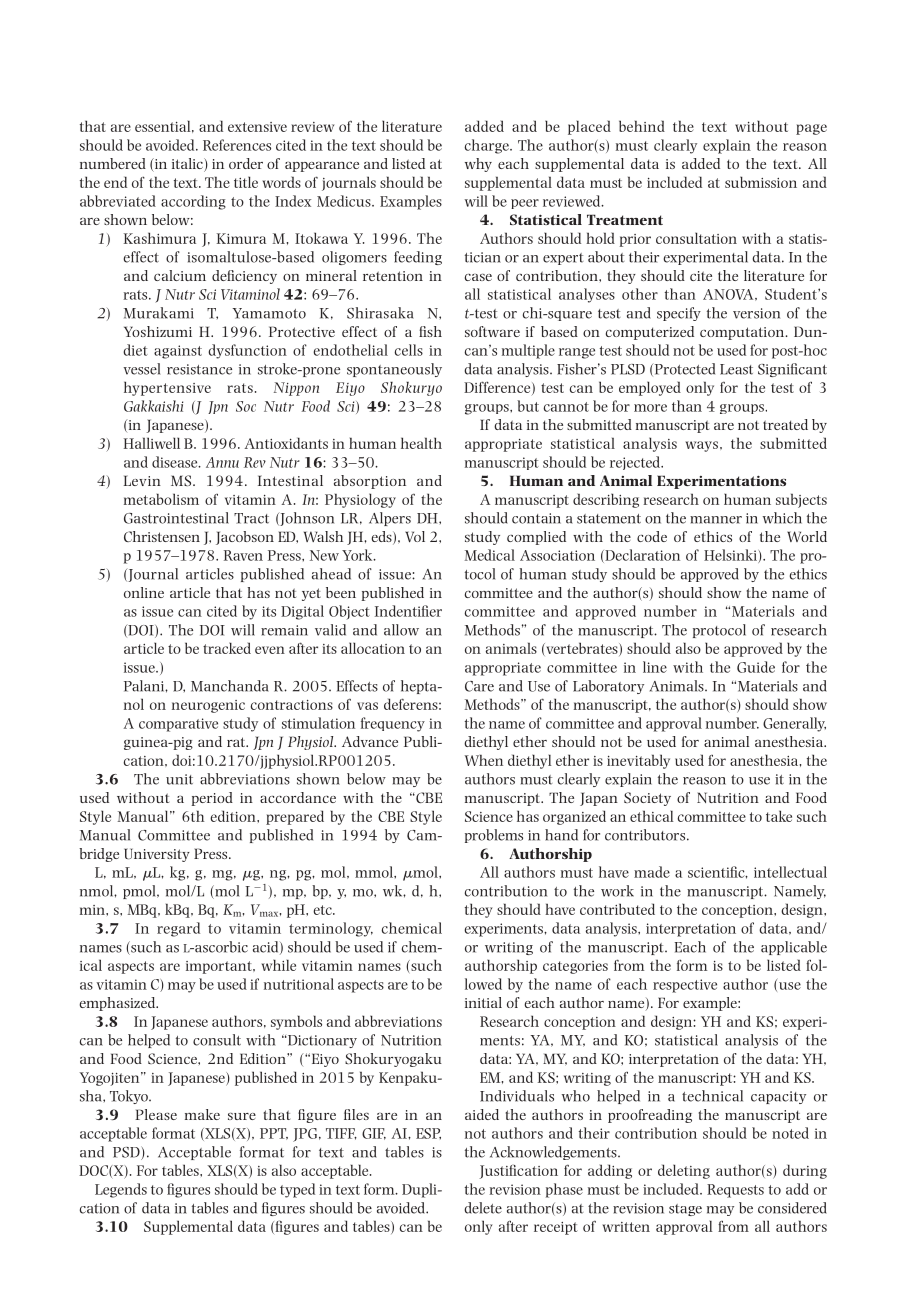  I want to click on Vol, so click(415, 537).
